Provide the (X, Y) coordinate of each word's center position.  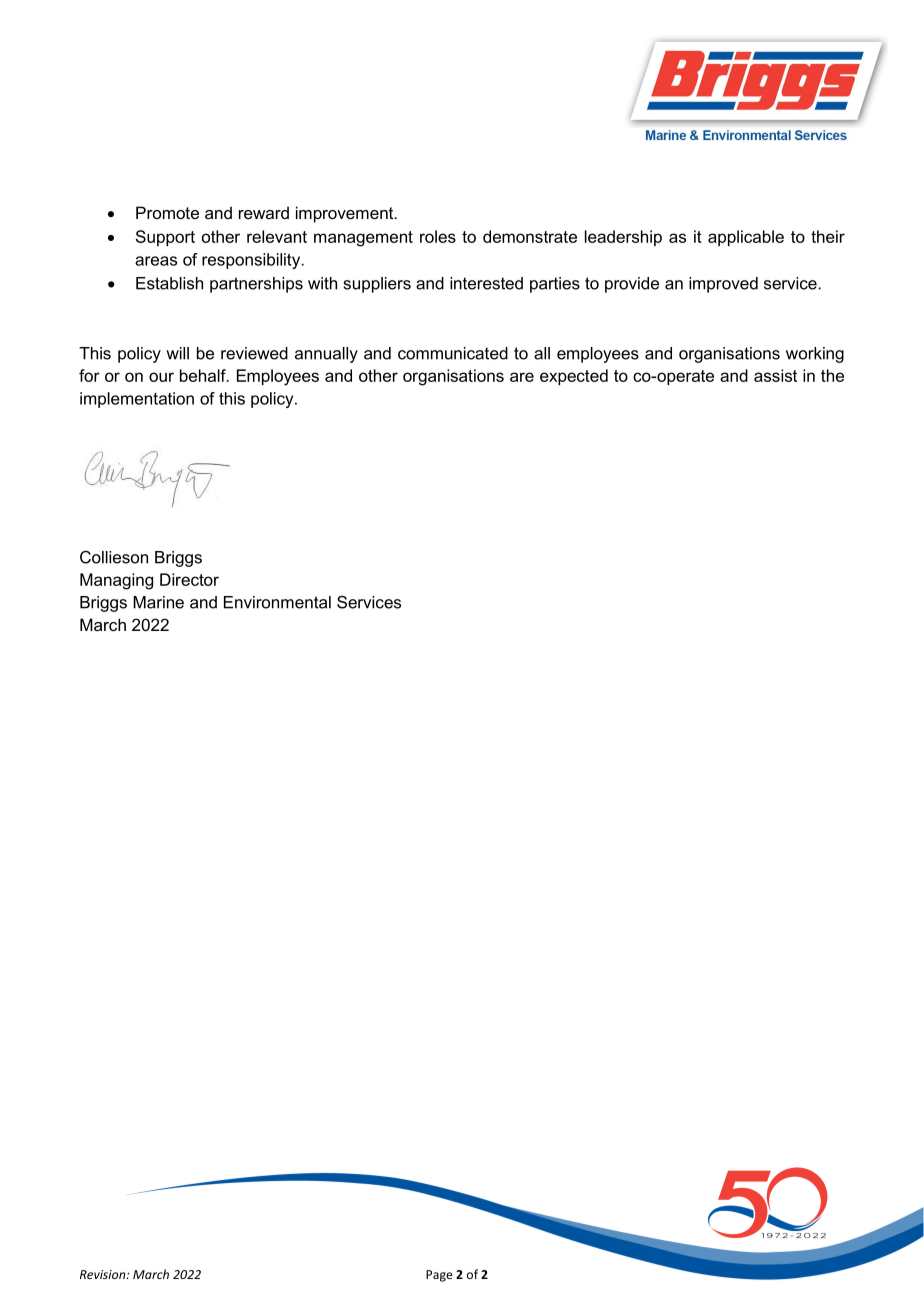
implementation (137, 400)
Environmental (277, 602)
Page (439, 1276)
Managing (116, 581)
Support (165, 238)
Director (189, 579)
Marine (158, 602)
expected (574, 377)
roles (438, 236)
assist (775, 375)
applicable (746, 238)
